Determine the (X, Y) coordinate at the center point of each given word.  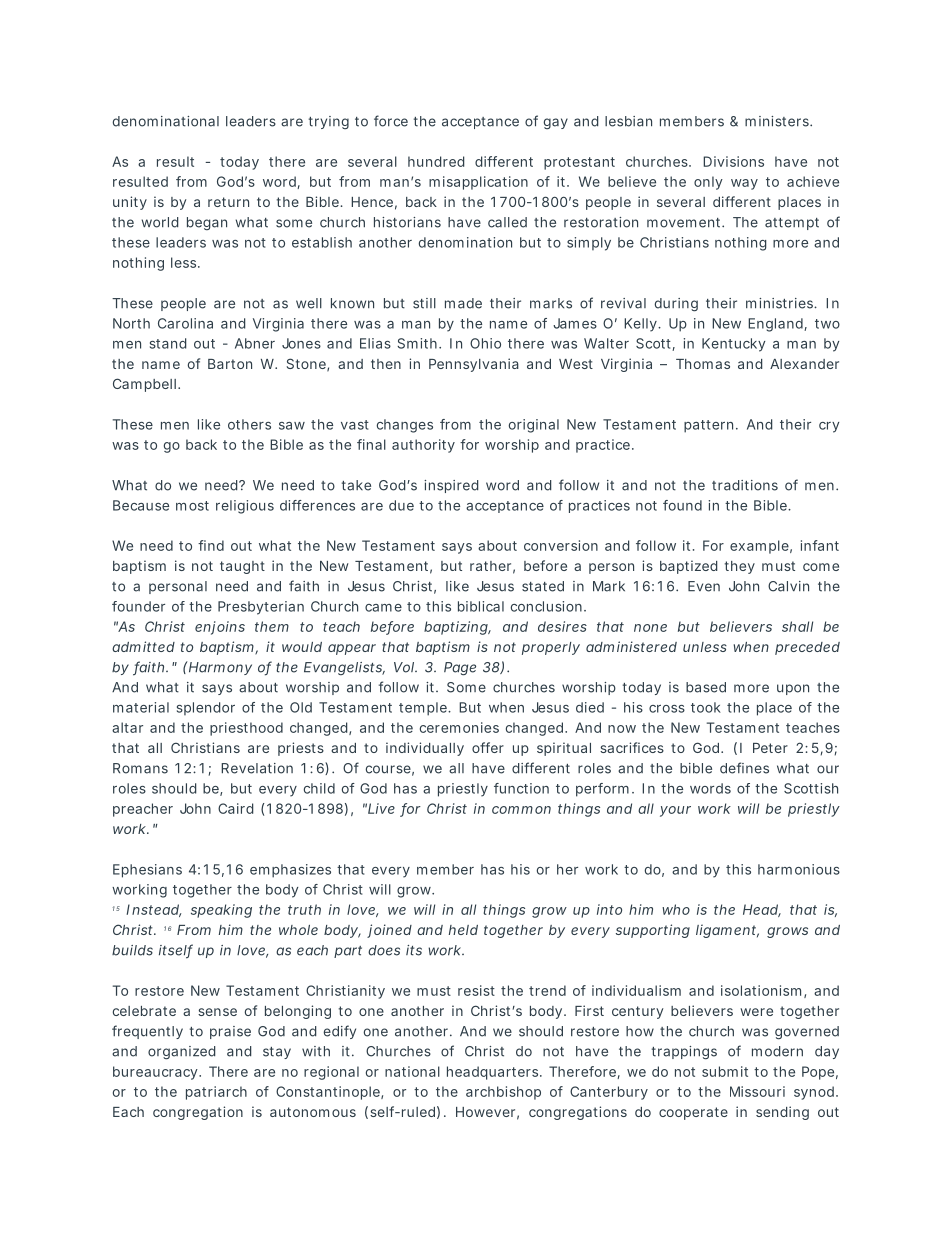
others (249, 424)
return (228, 202)
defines (744, 768)
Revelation (257, 768)
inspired (451, 486)
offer (488, 747)
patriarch (216, 1093)
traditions (745, 485)
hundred (436, 161)
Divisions (733, 161)
